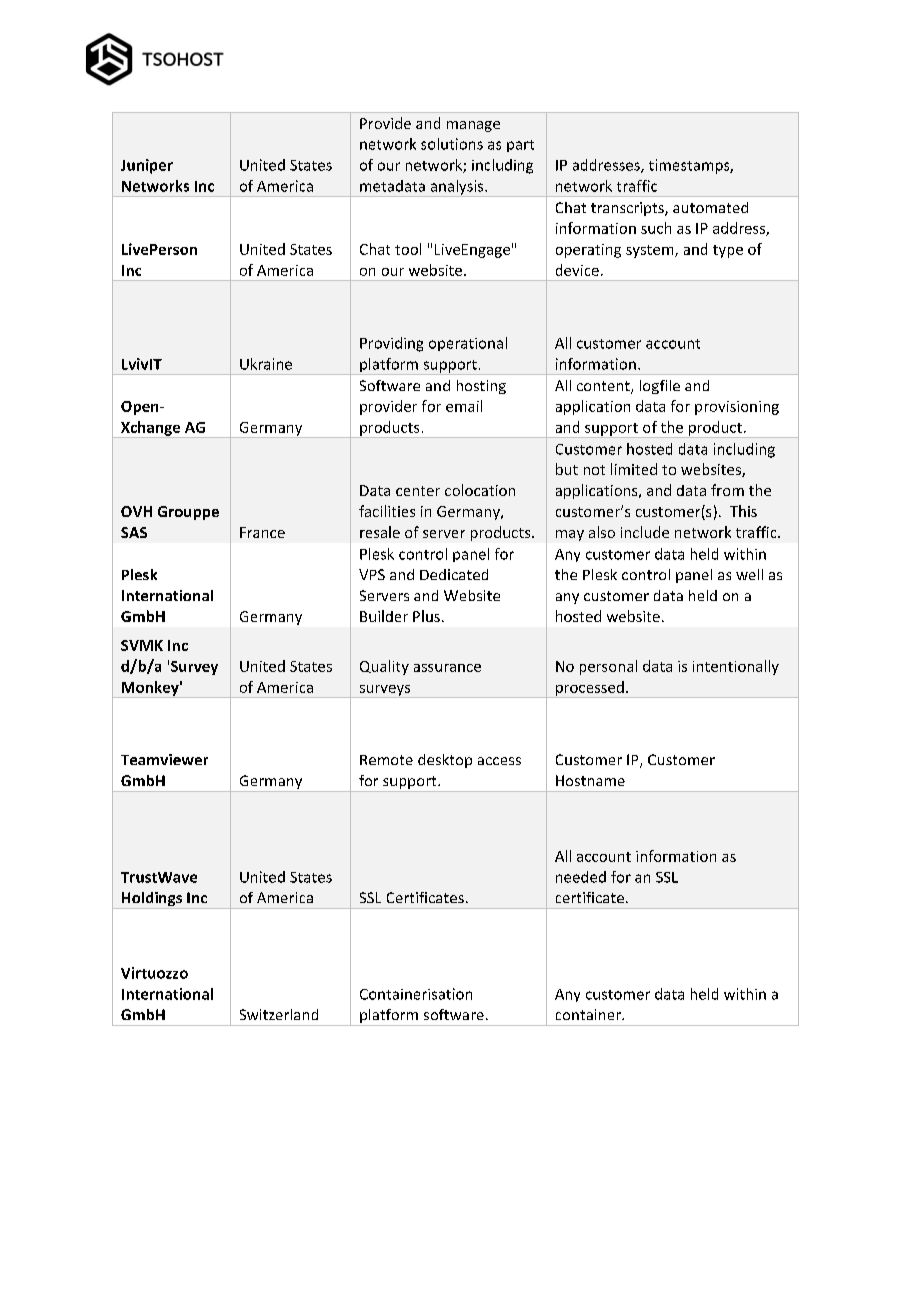 This image has width=924, height=1308. I want to click on intentionally, so click(736, 667).
